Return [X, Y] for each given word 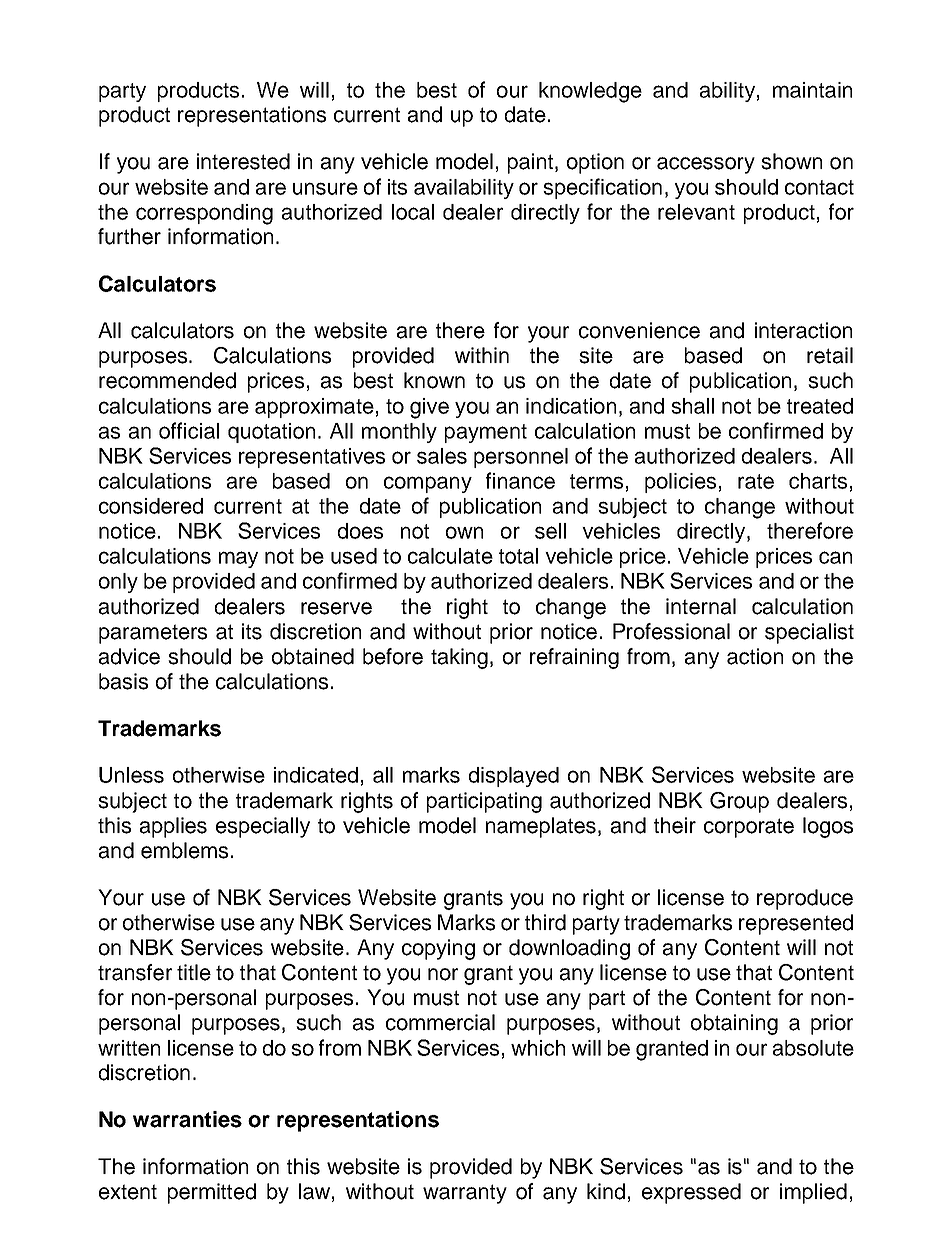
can [835, 557]
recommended [167, 380]
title [194, 972]
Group [739, 802]
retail [830, 355]
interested [243, 161]
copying [438, 949]
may [238, 559]
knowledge [590, 92]
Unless [131, 775]
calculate [450, 556]
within [482, 355]
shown [791, 161]
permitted [212, 1193]
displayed [514, 777]
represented [796, 924]
